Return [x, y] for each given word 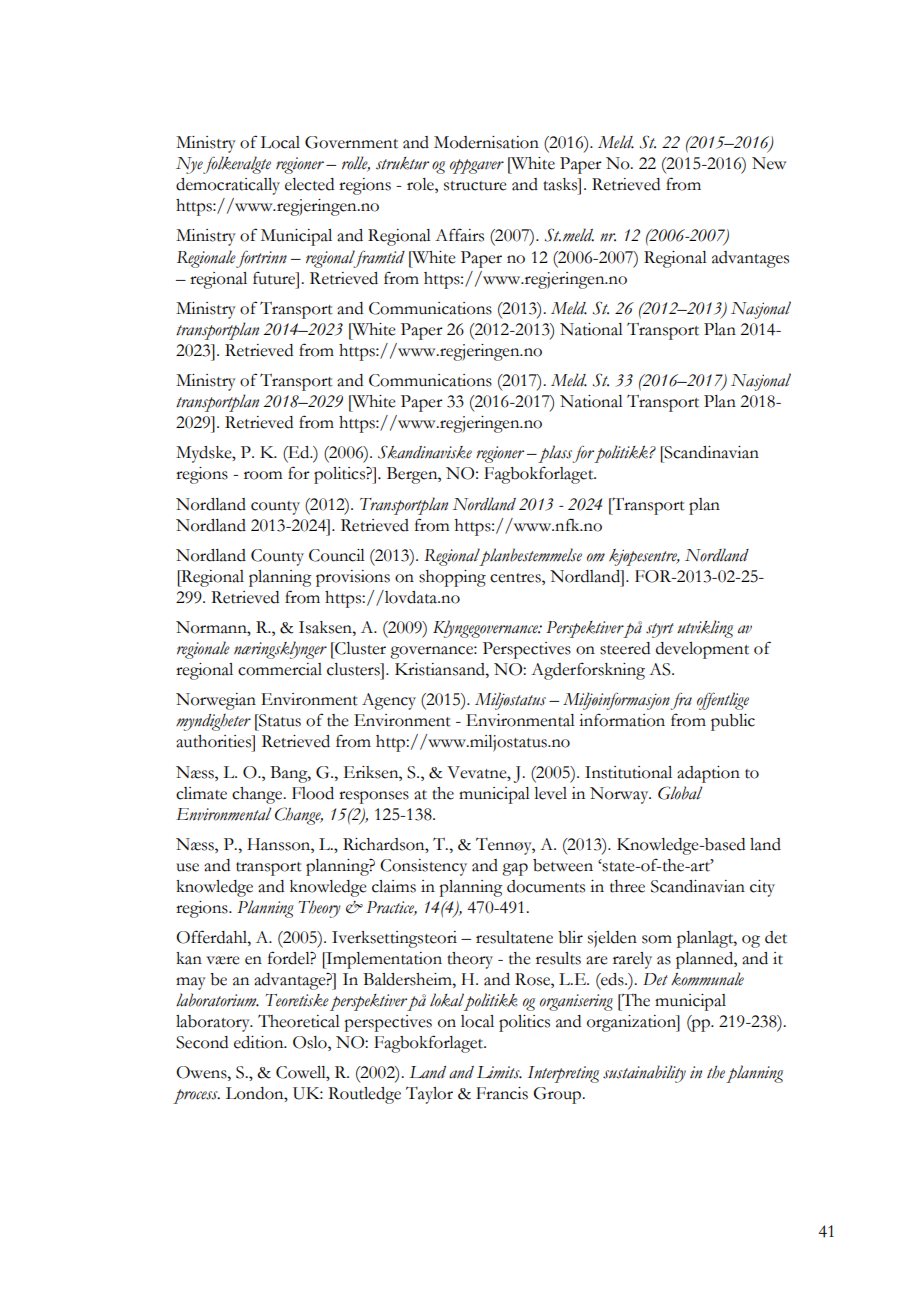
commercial [280, 669]
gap [515, 869]
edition [260, 1042]
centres [516, 578]
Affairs [459, 235]
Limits [499, 1072]
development [702, 650]
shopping [452, 578]
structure [475, 186]
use [187, 867]
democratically [228, 186]
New [769, 163]
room [263, 475]
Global [680, 793]
